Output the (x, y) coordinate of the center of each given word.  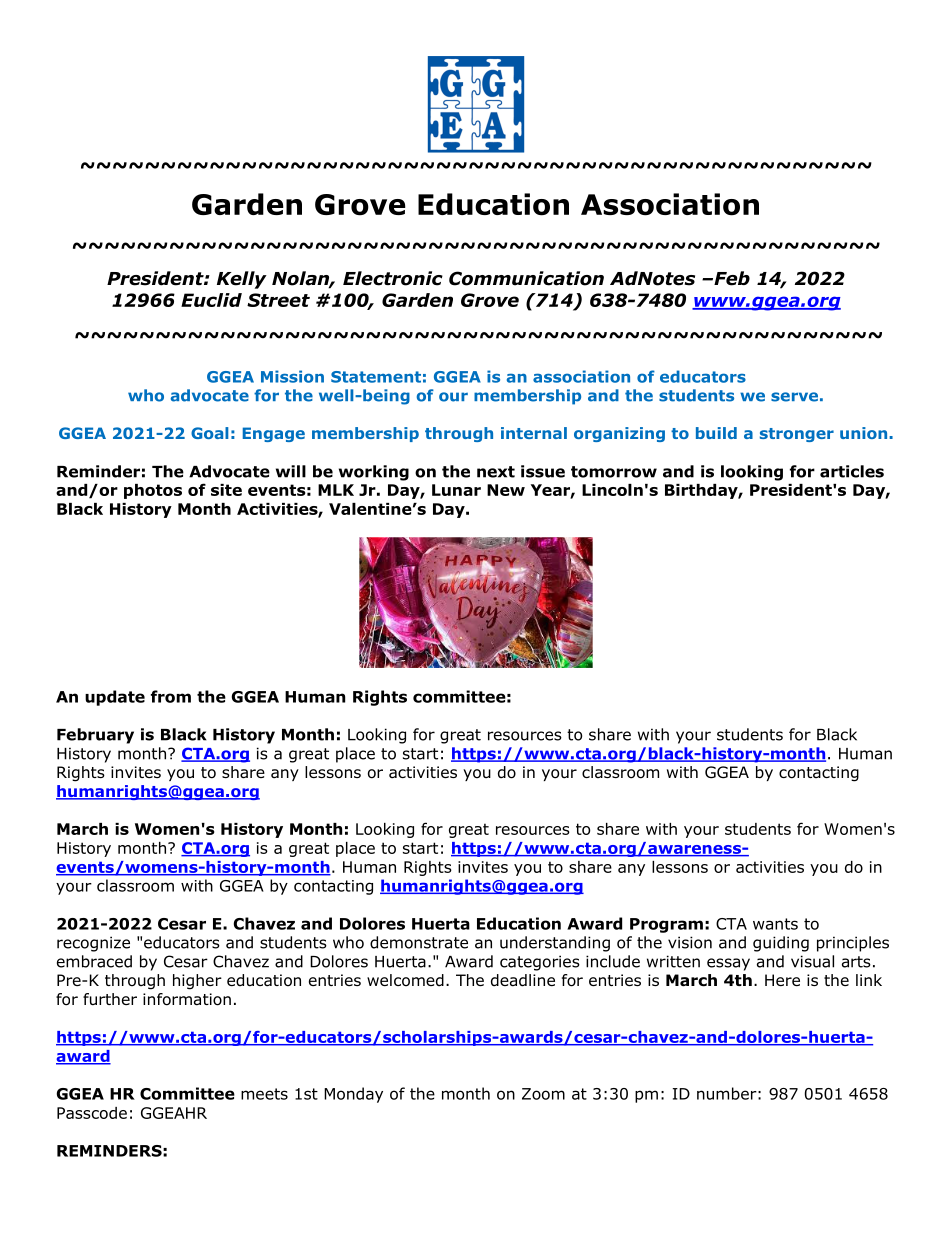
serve (794, 397)
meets (264, 1094)
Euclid (211, 300)
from (171, 696)
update (115, 698)
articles (852, 471)
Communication (526, 278)
